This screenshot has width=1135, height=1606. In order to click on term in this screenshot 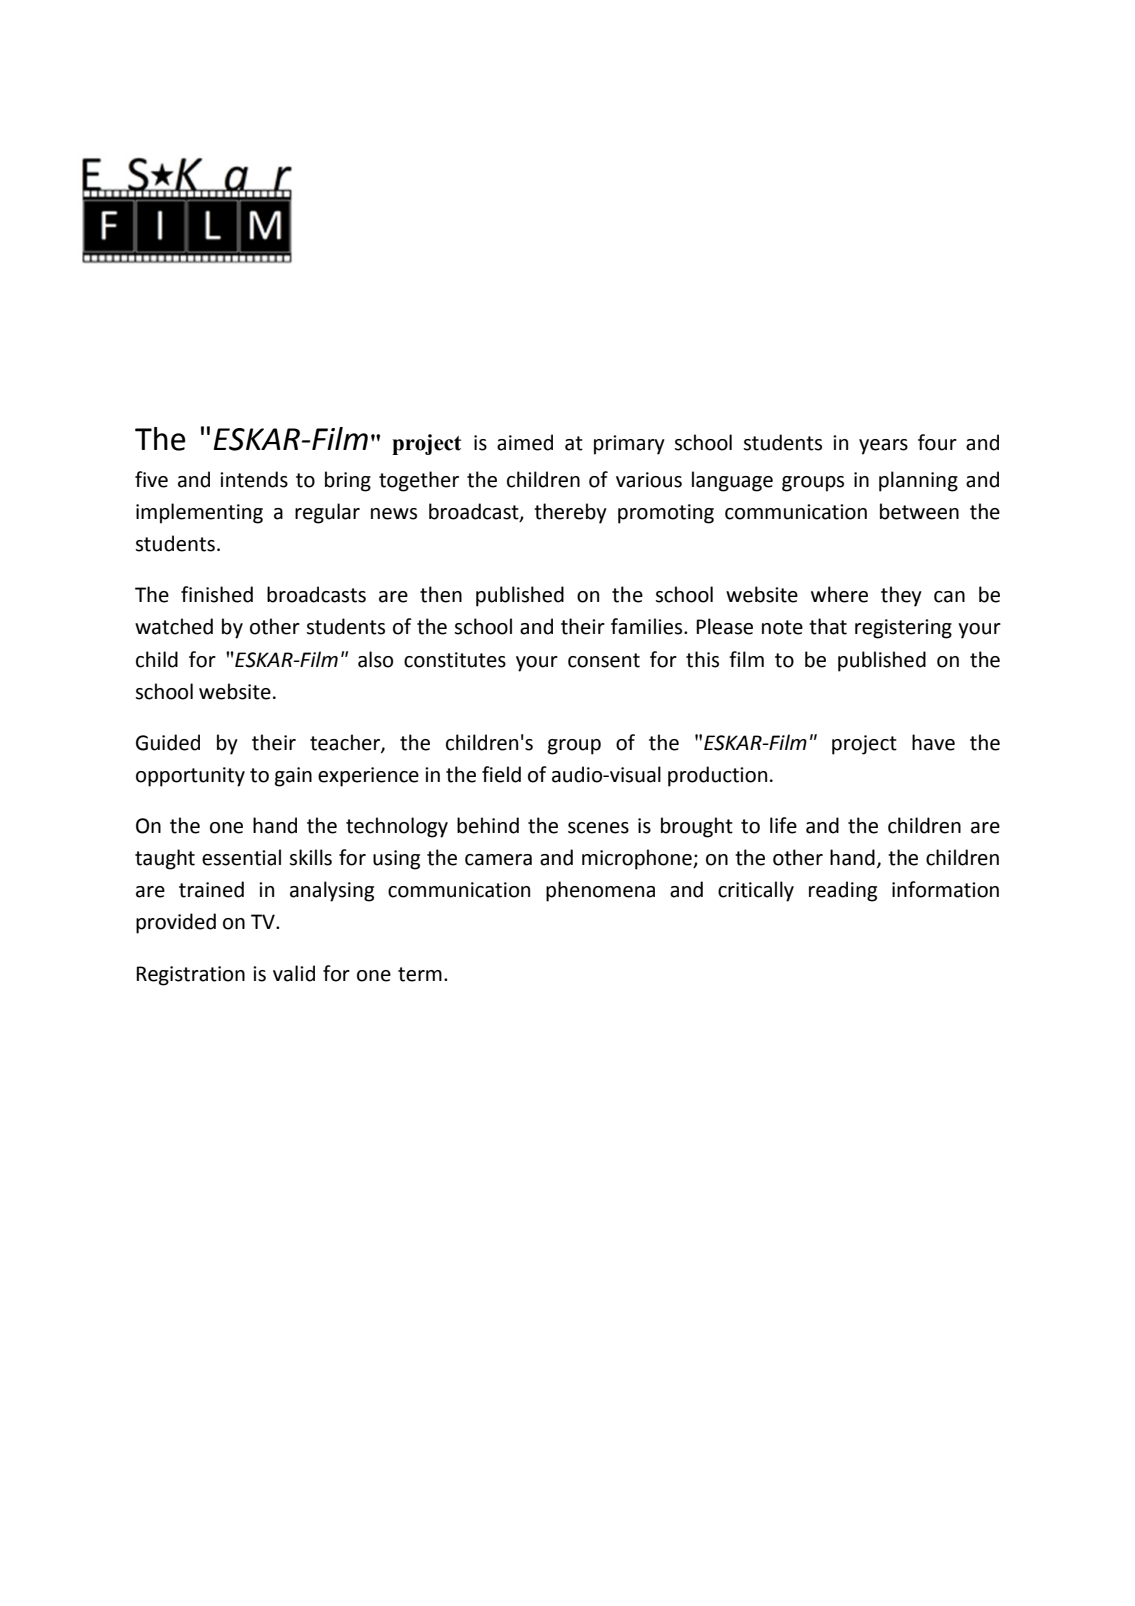, I will do `click(420, 974)`.
